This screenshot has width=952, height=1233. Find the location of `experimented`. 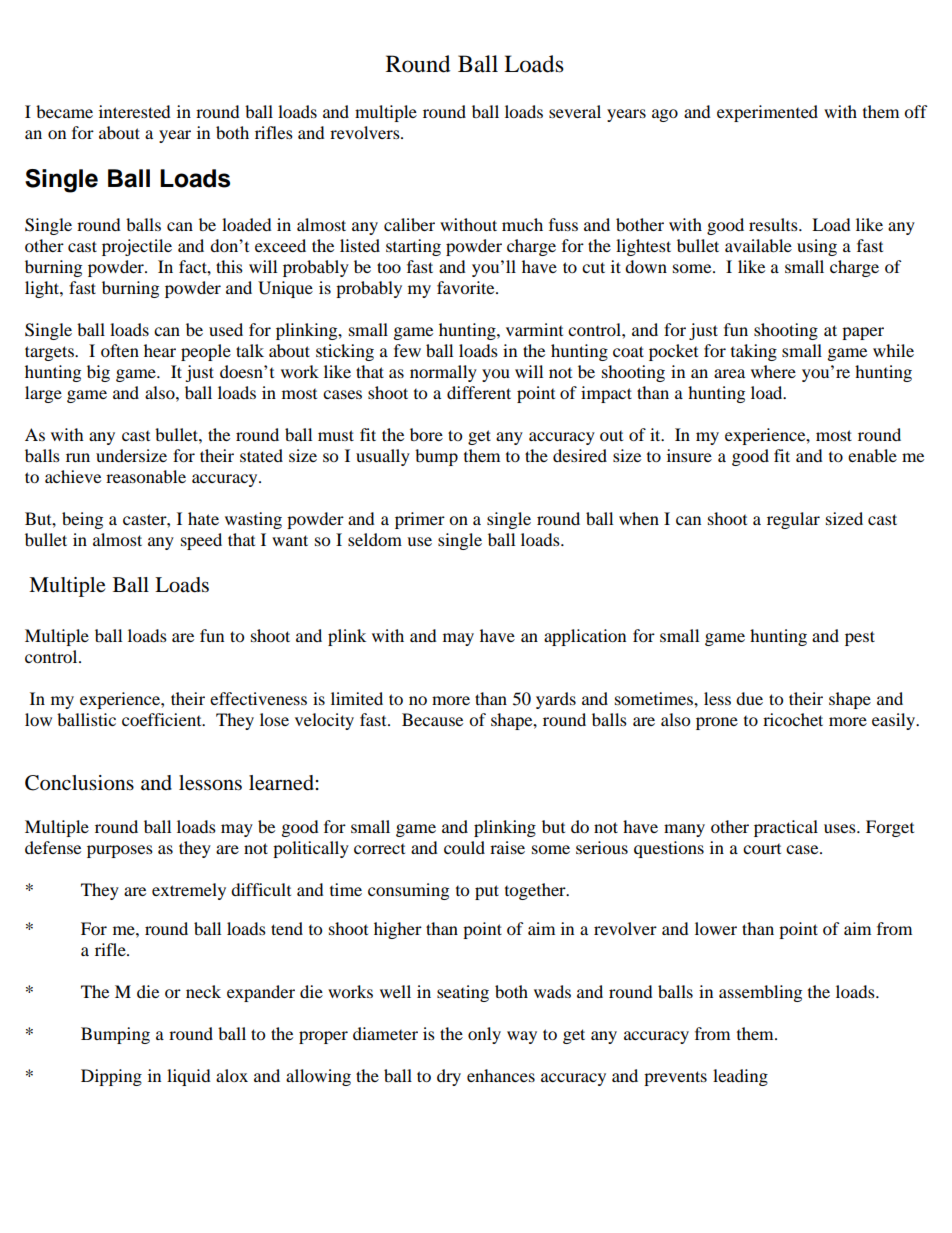

experimented is located at coordinates (767, 113).
